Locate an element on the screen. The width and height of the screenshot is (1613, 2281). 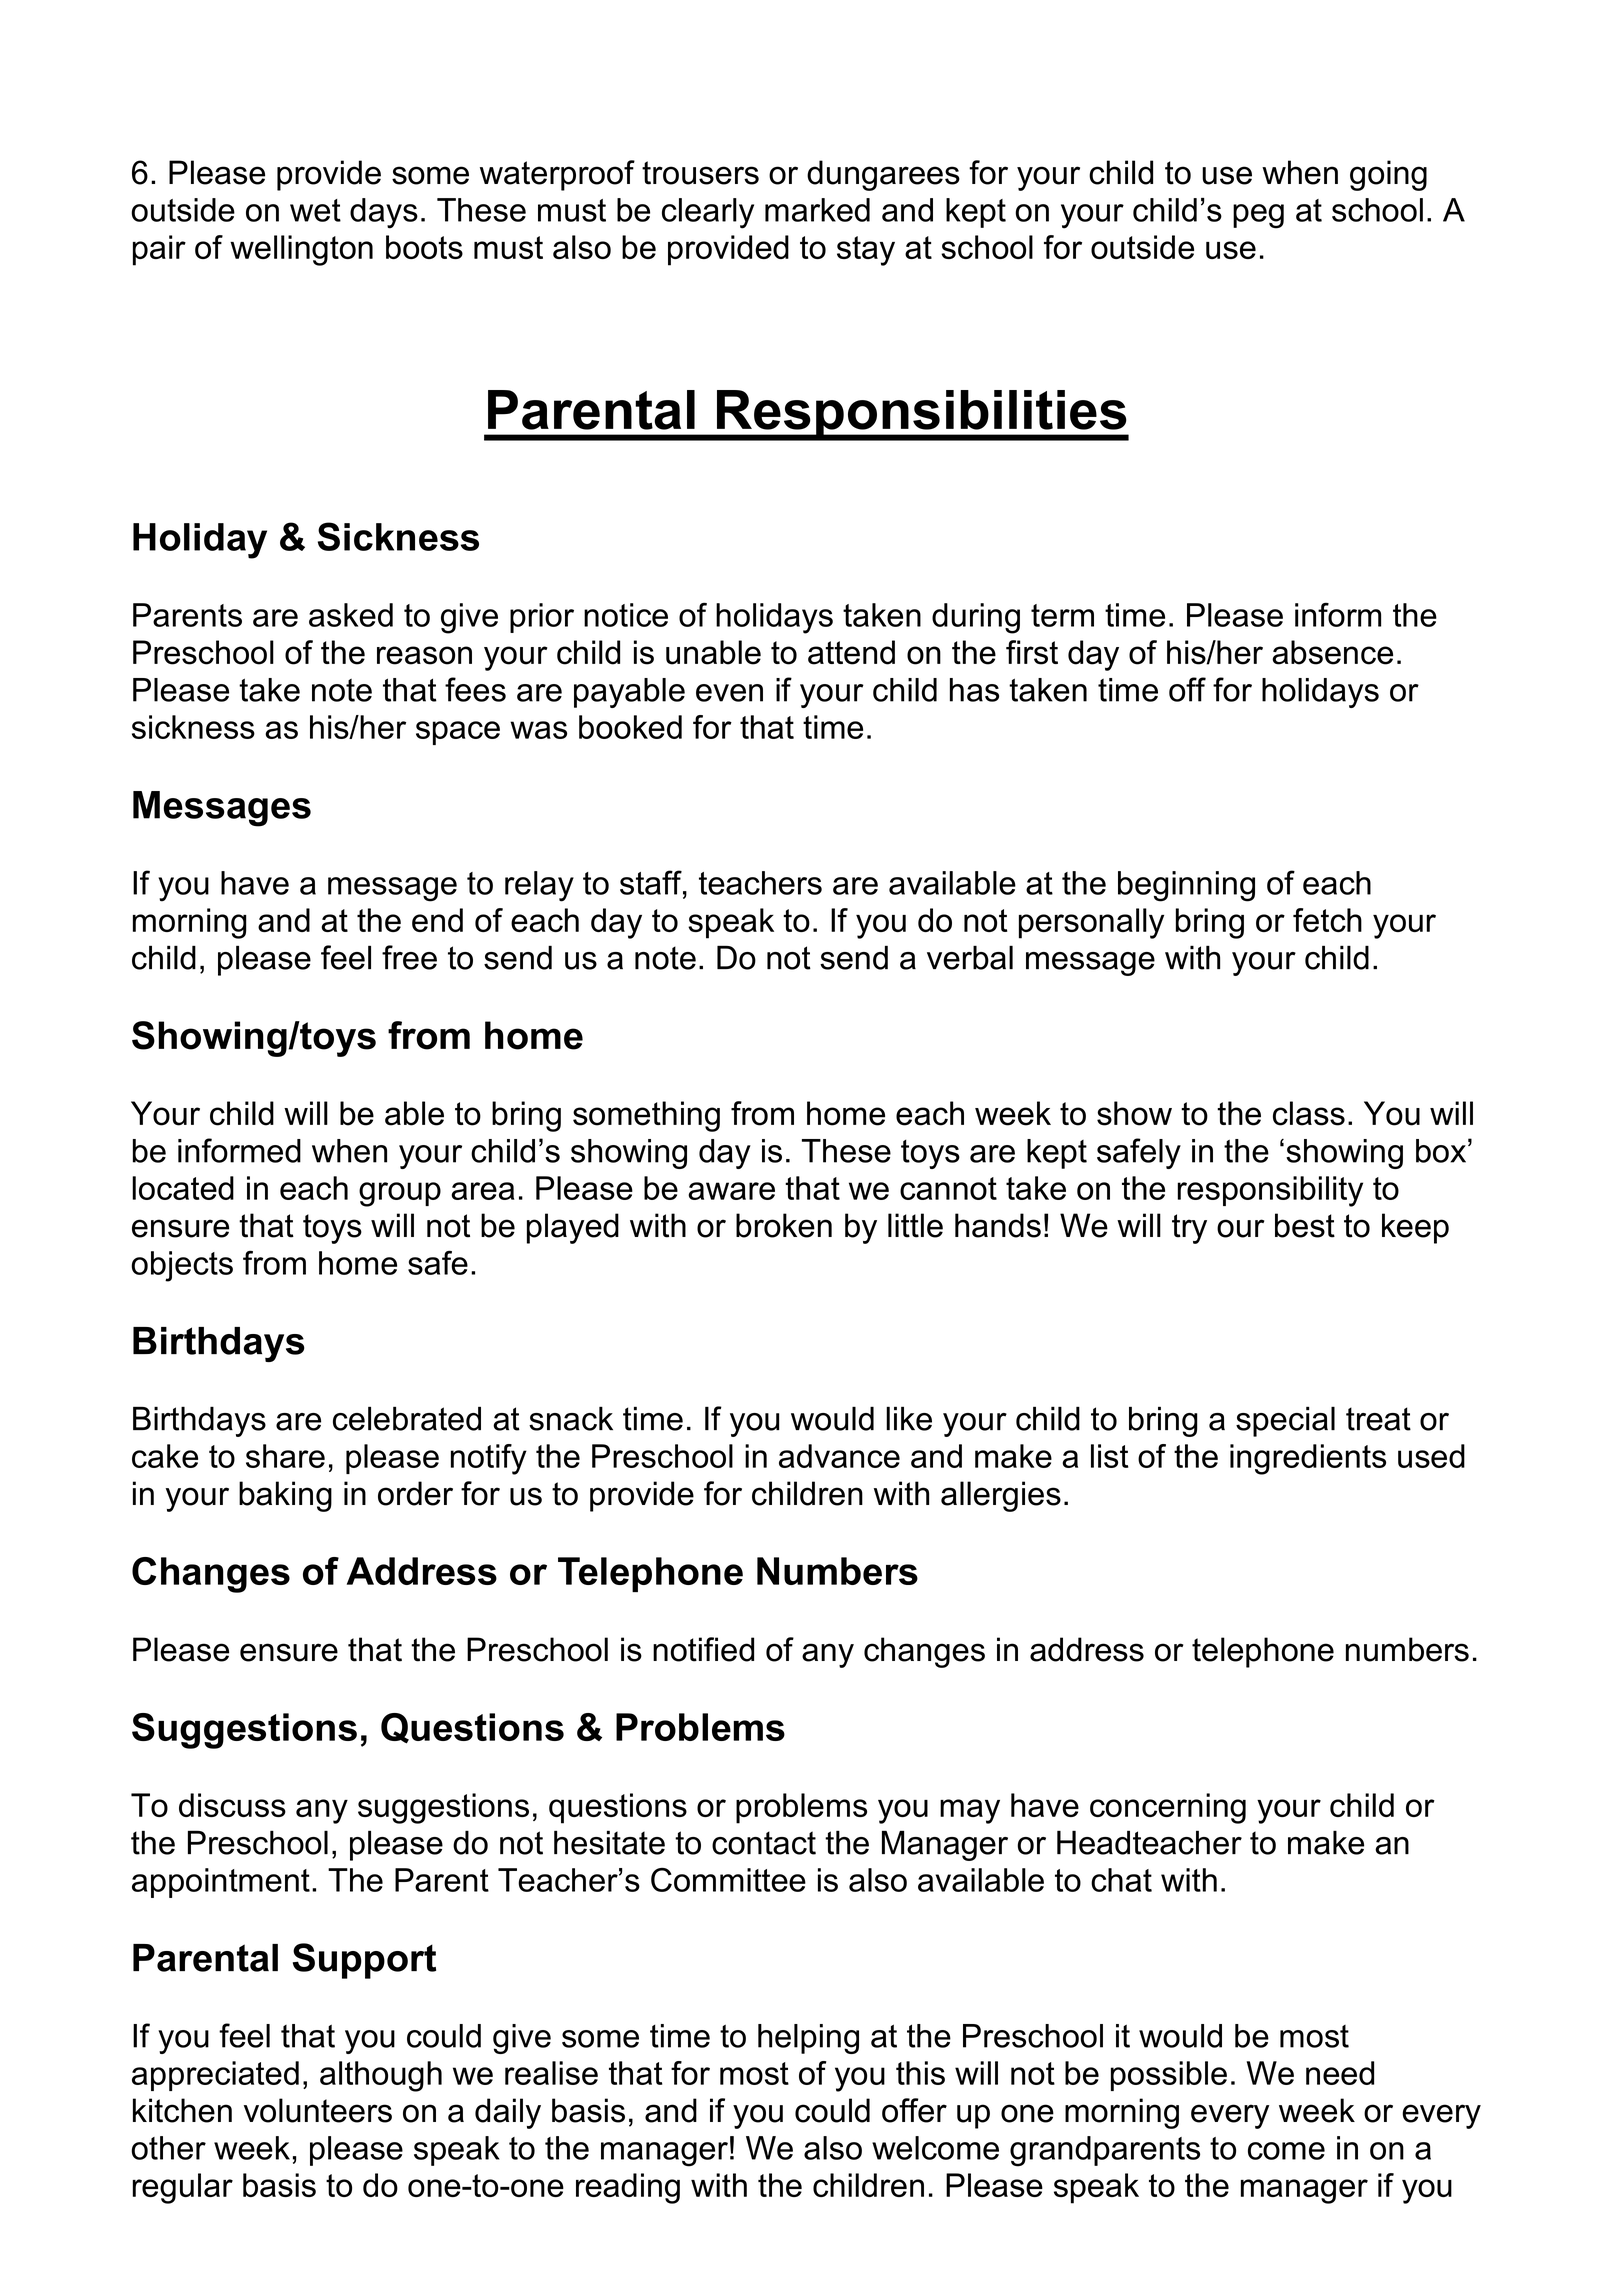
peg is located at coordinates (1258, 216).
